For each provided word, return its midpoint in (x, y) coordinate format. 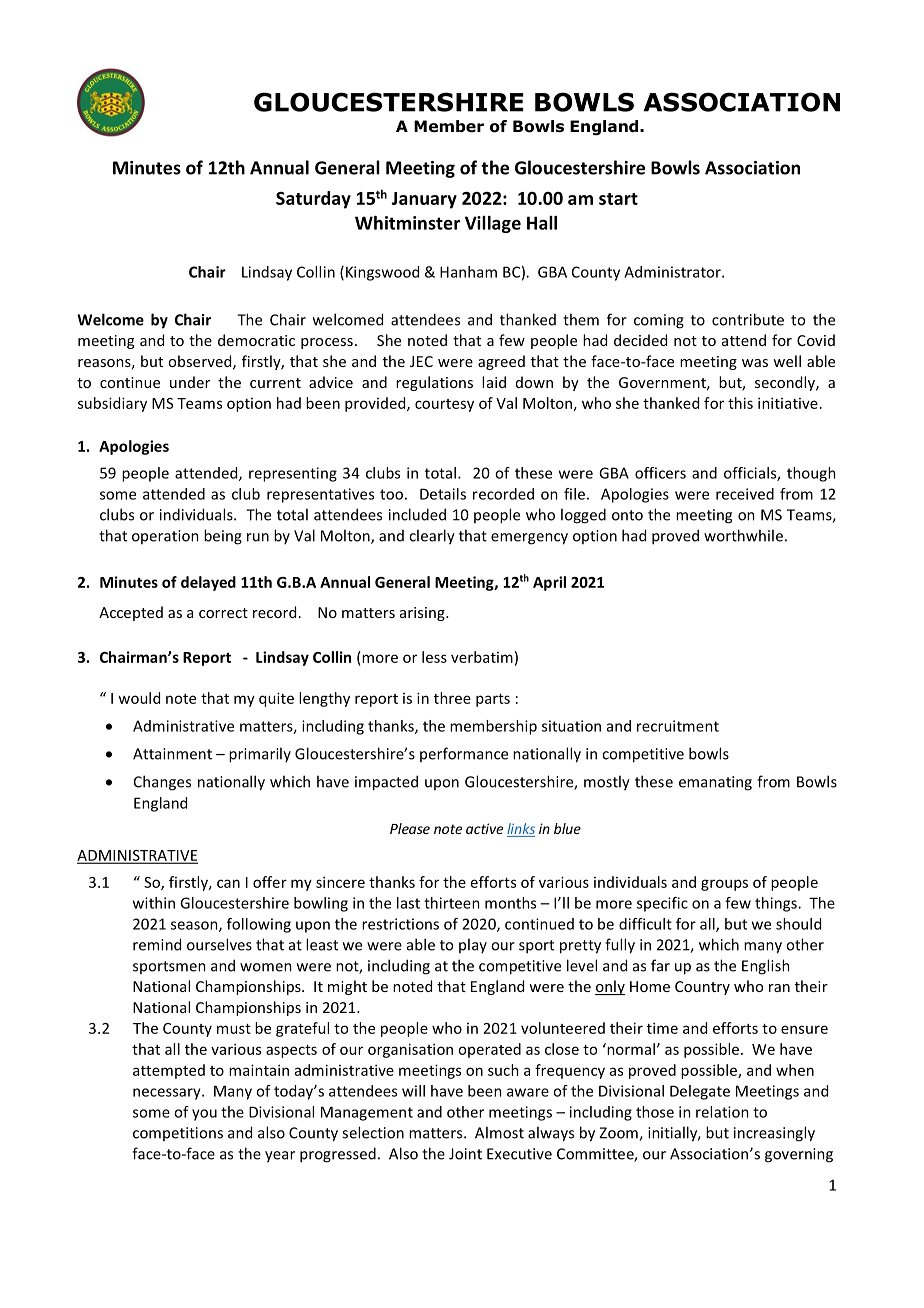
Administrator (673, 272)
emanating (715, 783)
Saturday (313, 200)
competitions (178, 1134)
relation (722, 1112)
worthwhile (743, 535)
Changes (162, 783)
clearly (432, 537)
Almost (499, 1132)
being (223, 537)
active (484, 828)
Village (493, 224)
